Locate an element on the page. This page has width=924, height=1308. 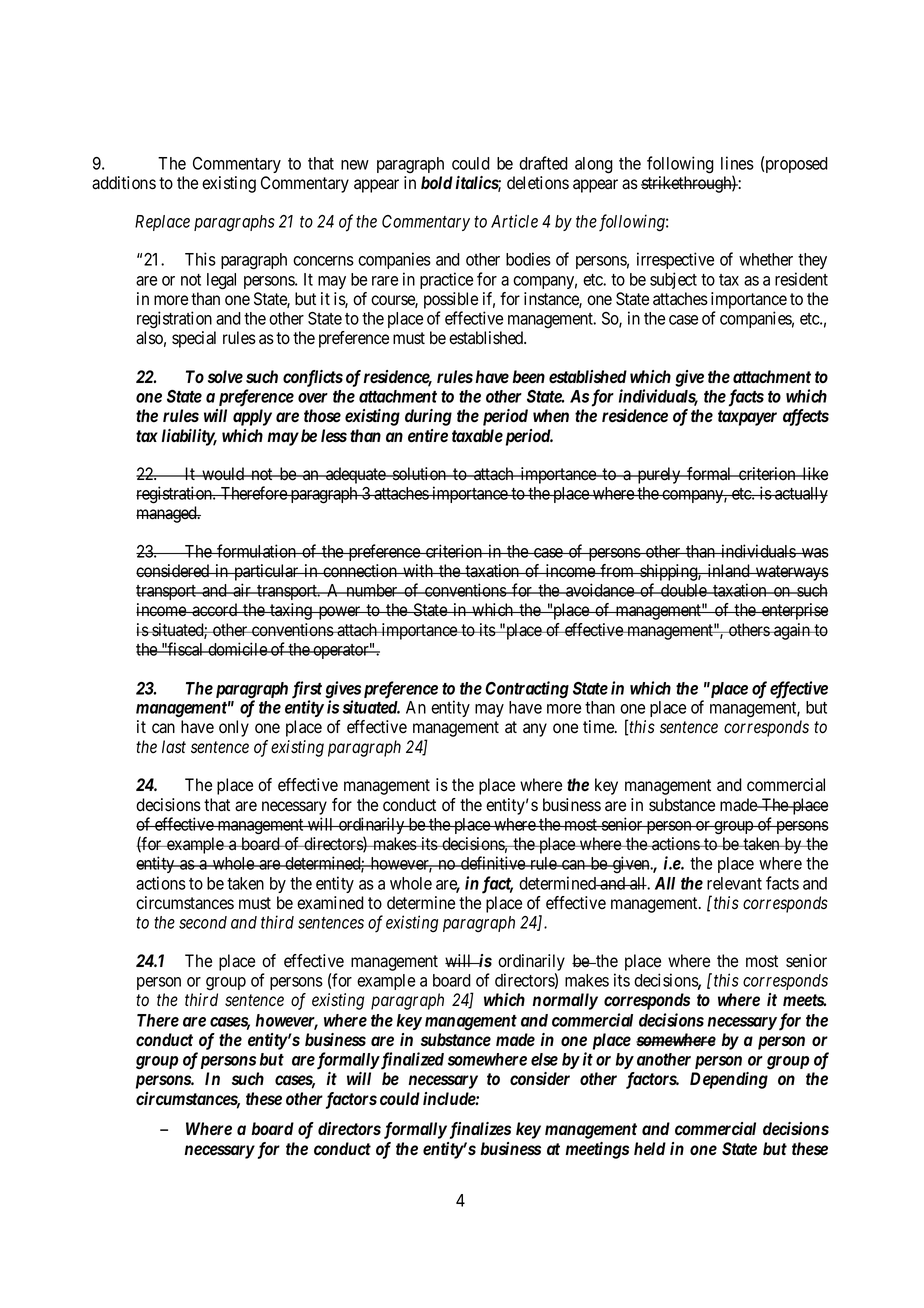
additions is located at coordinates (124, 183).
